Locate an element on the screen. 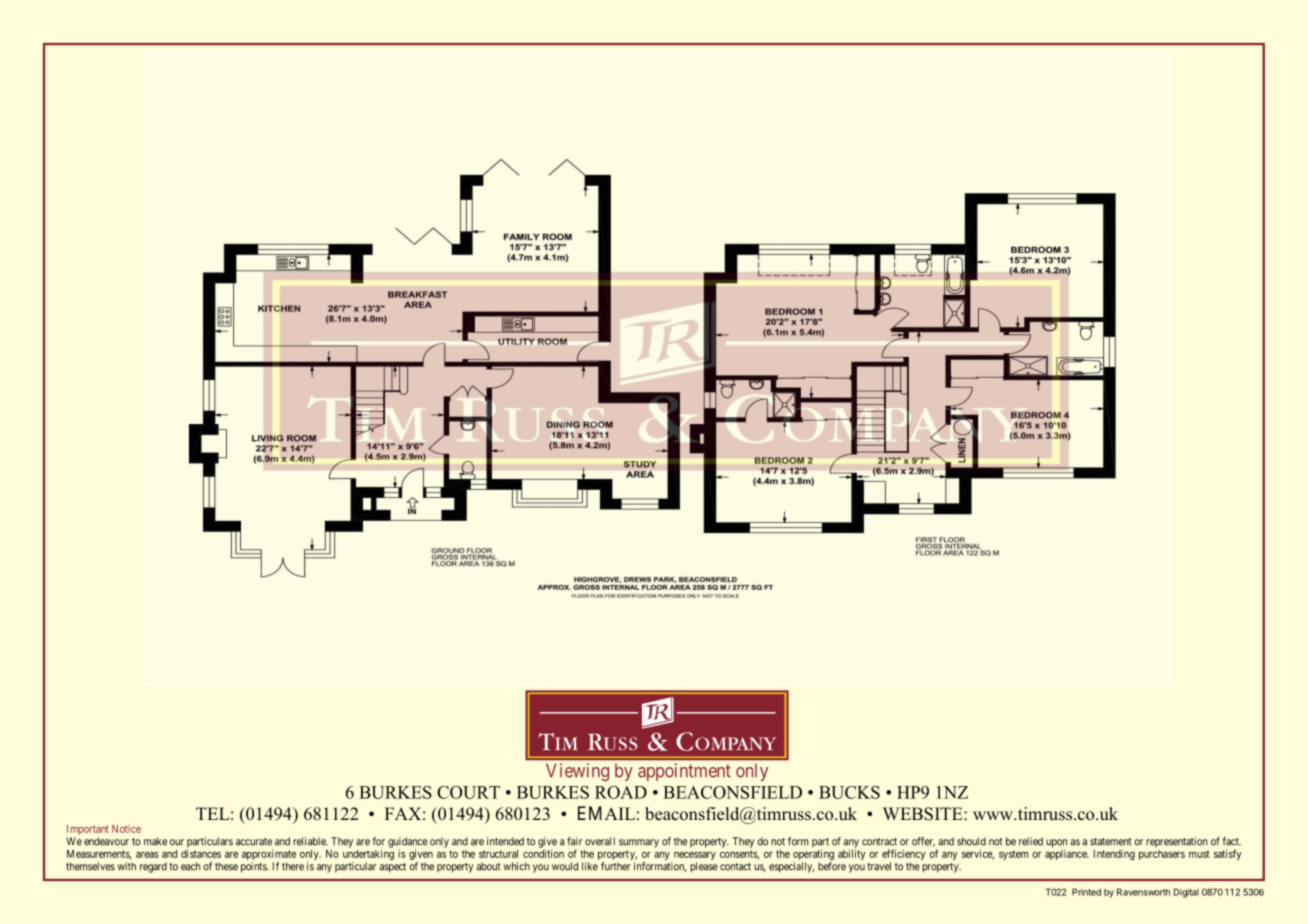  Viewing is located at coordinates (577, 772).
